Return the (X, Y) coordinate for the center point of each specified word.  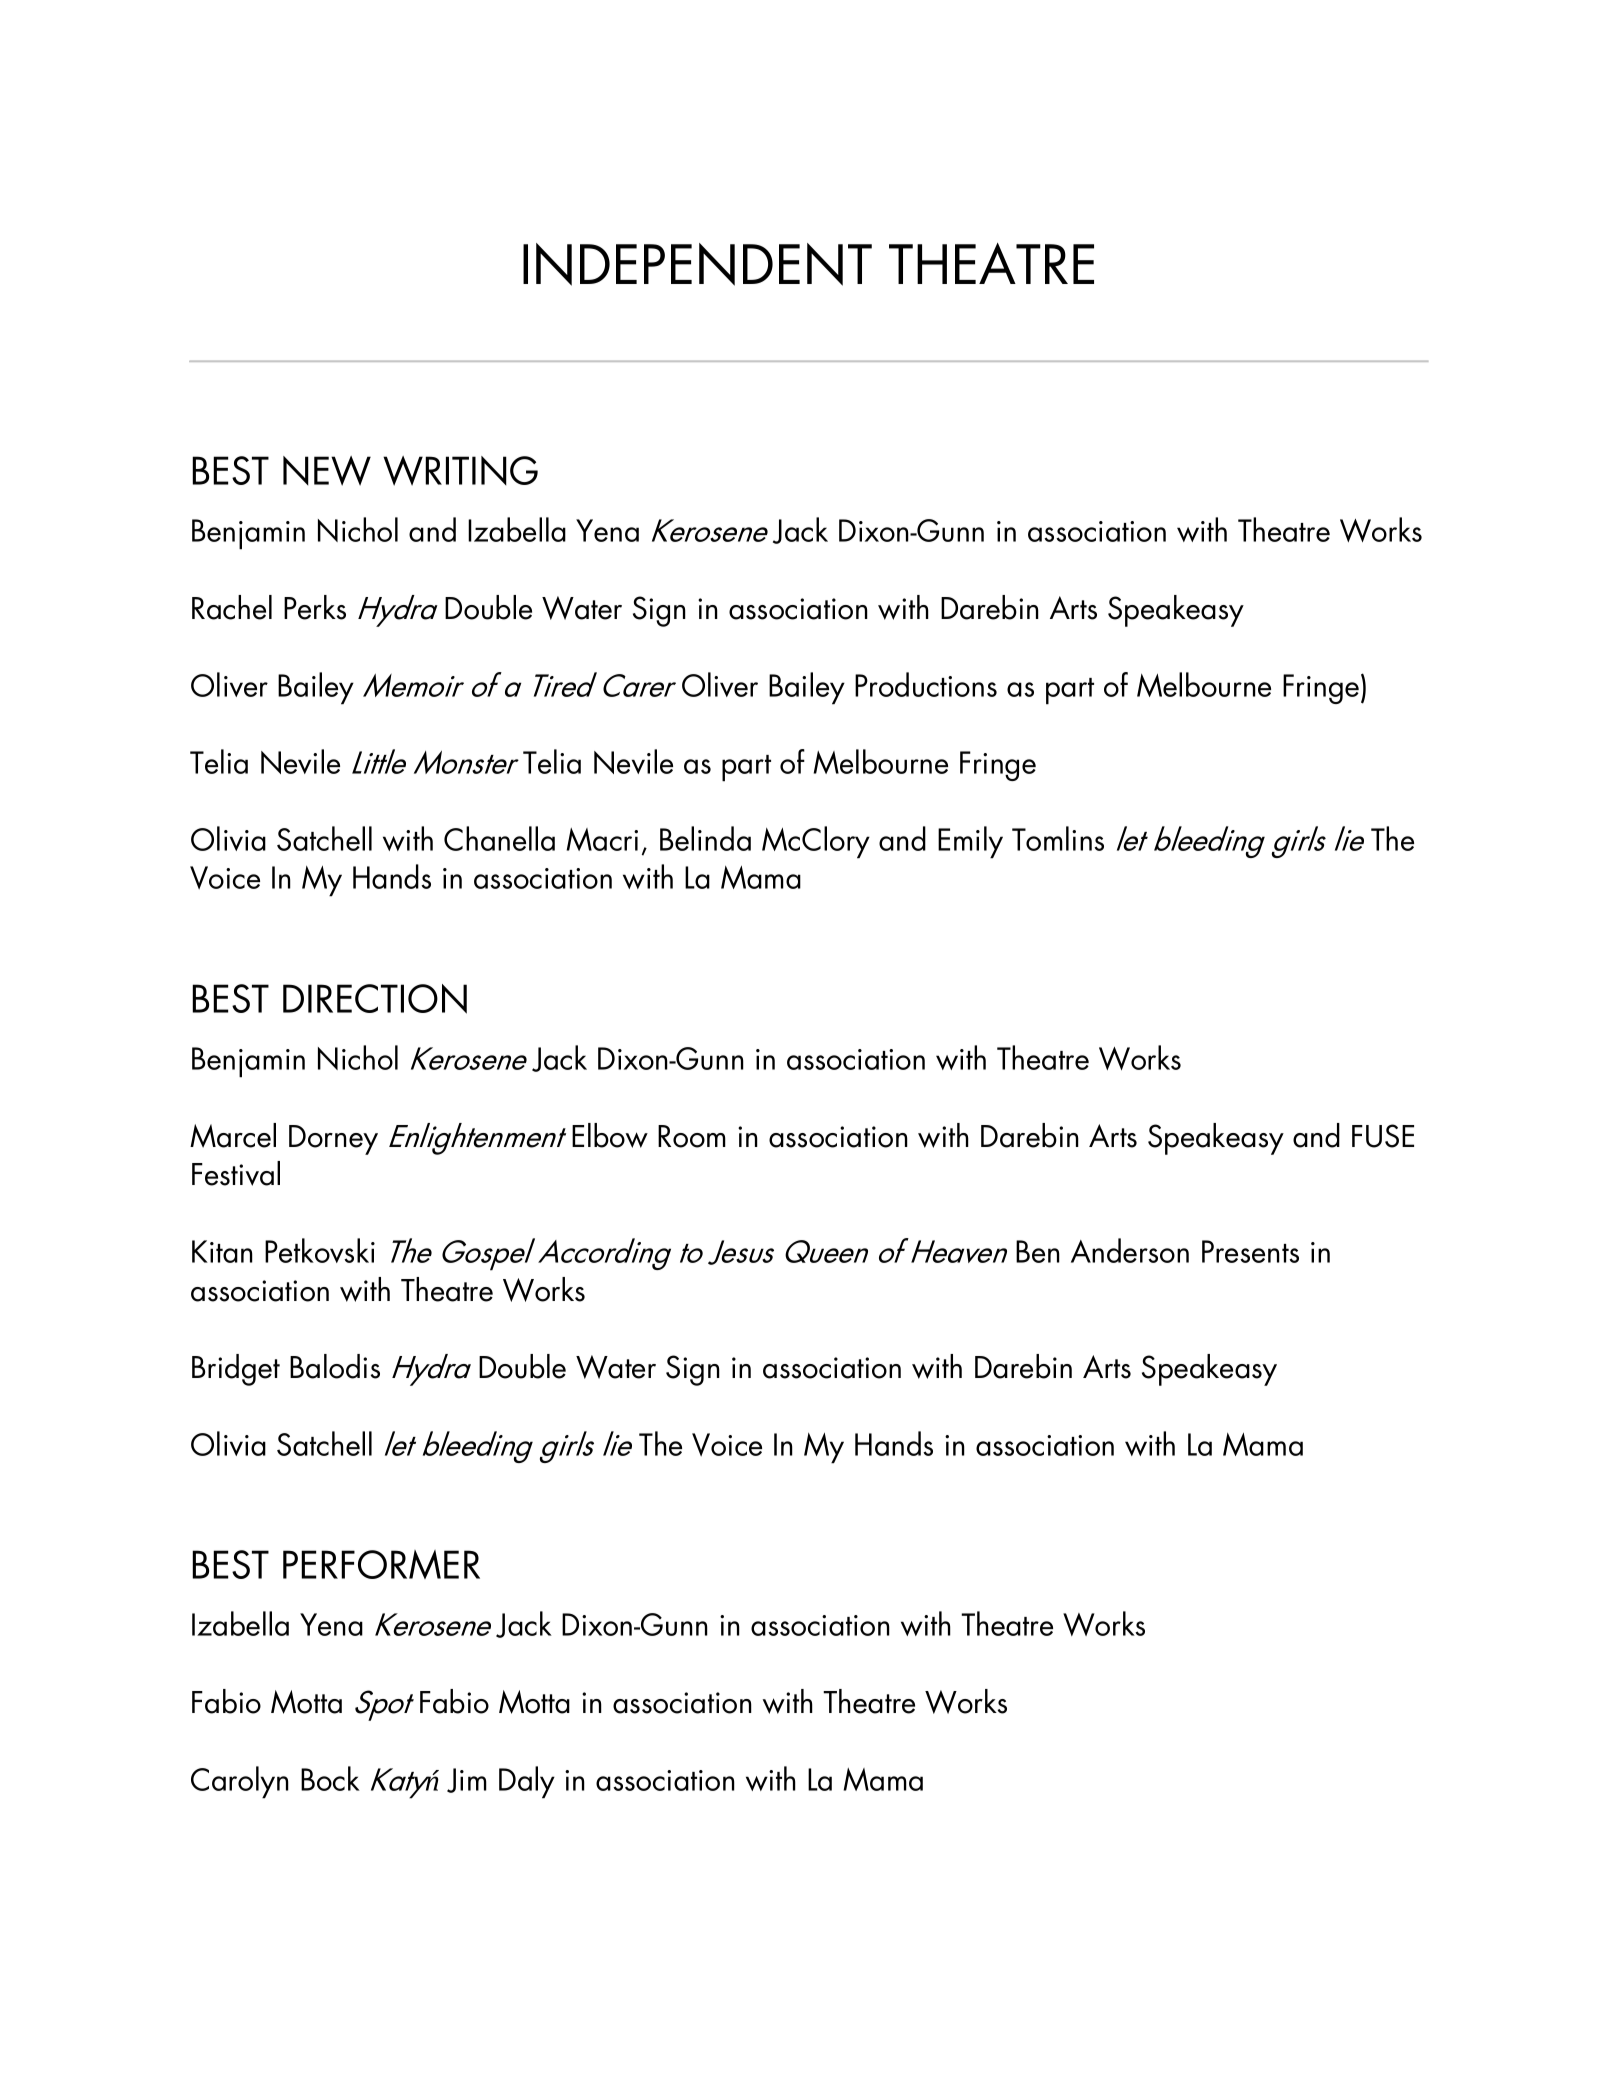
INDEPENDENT (697, 264)
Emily (970, 842)
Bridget (236, 1370)
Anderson (1130, 1250)
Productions (926, 684)
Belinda (705, 838)
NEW (327, 471)
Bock (330, 1778)
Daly (527, 1782)
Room (692, 1136)
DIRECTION (375, 999)
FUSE (1383, 1136)
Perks (315, 607)
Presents (1250, 1251)
